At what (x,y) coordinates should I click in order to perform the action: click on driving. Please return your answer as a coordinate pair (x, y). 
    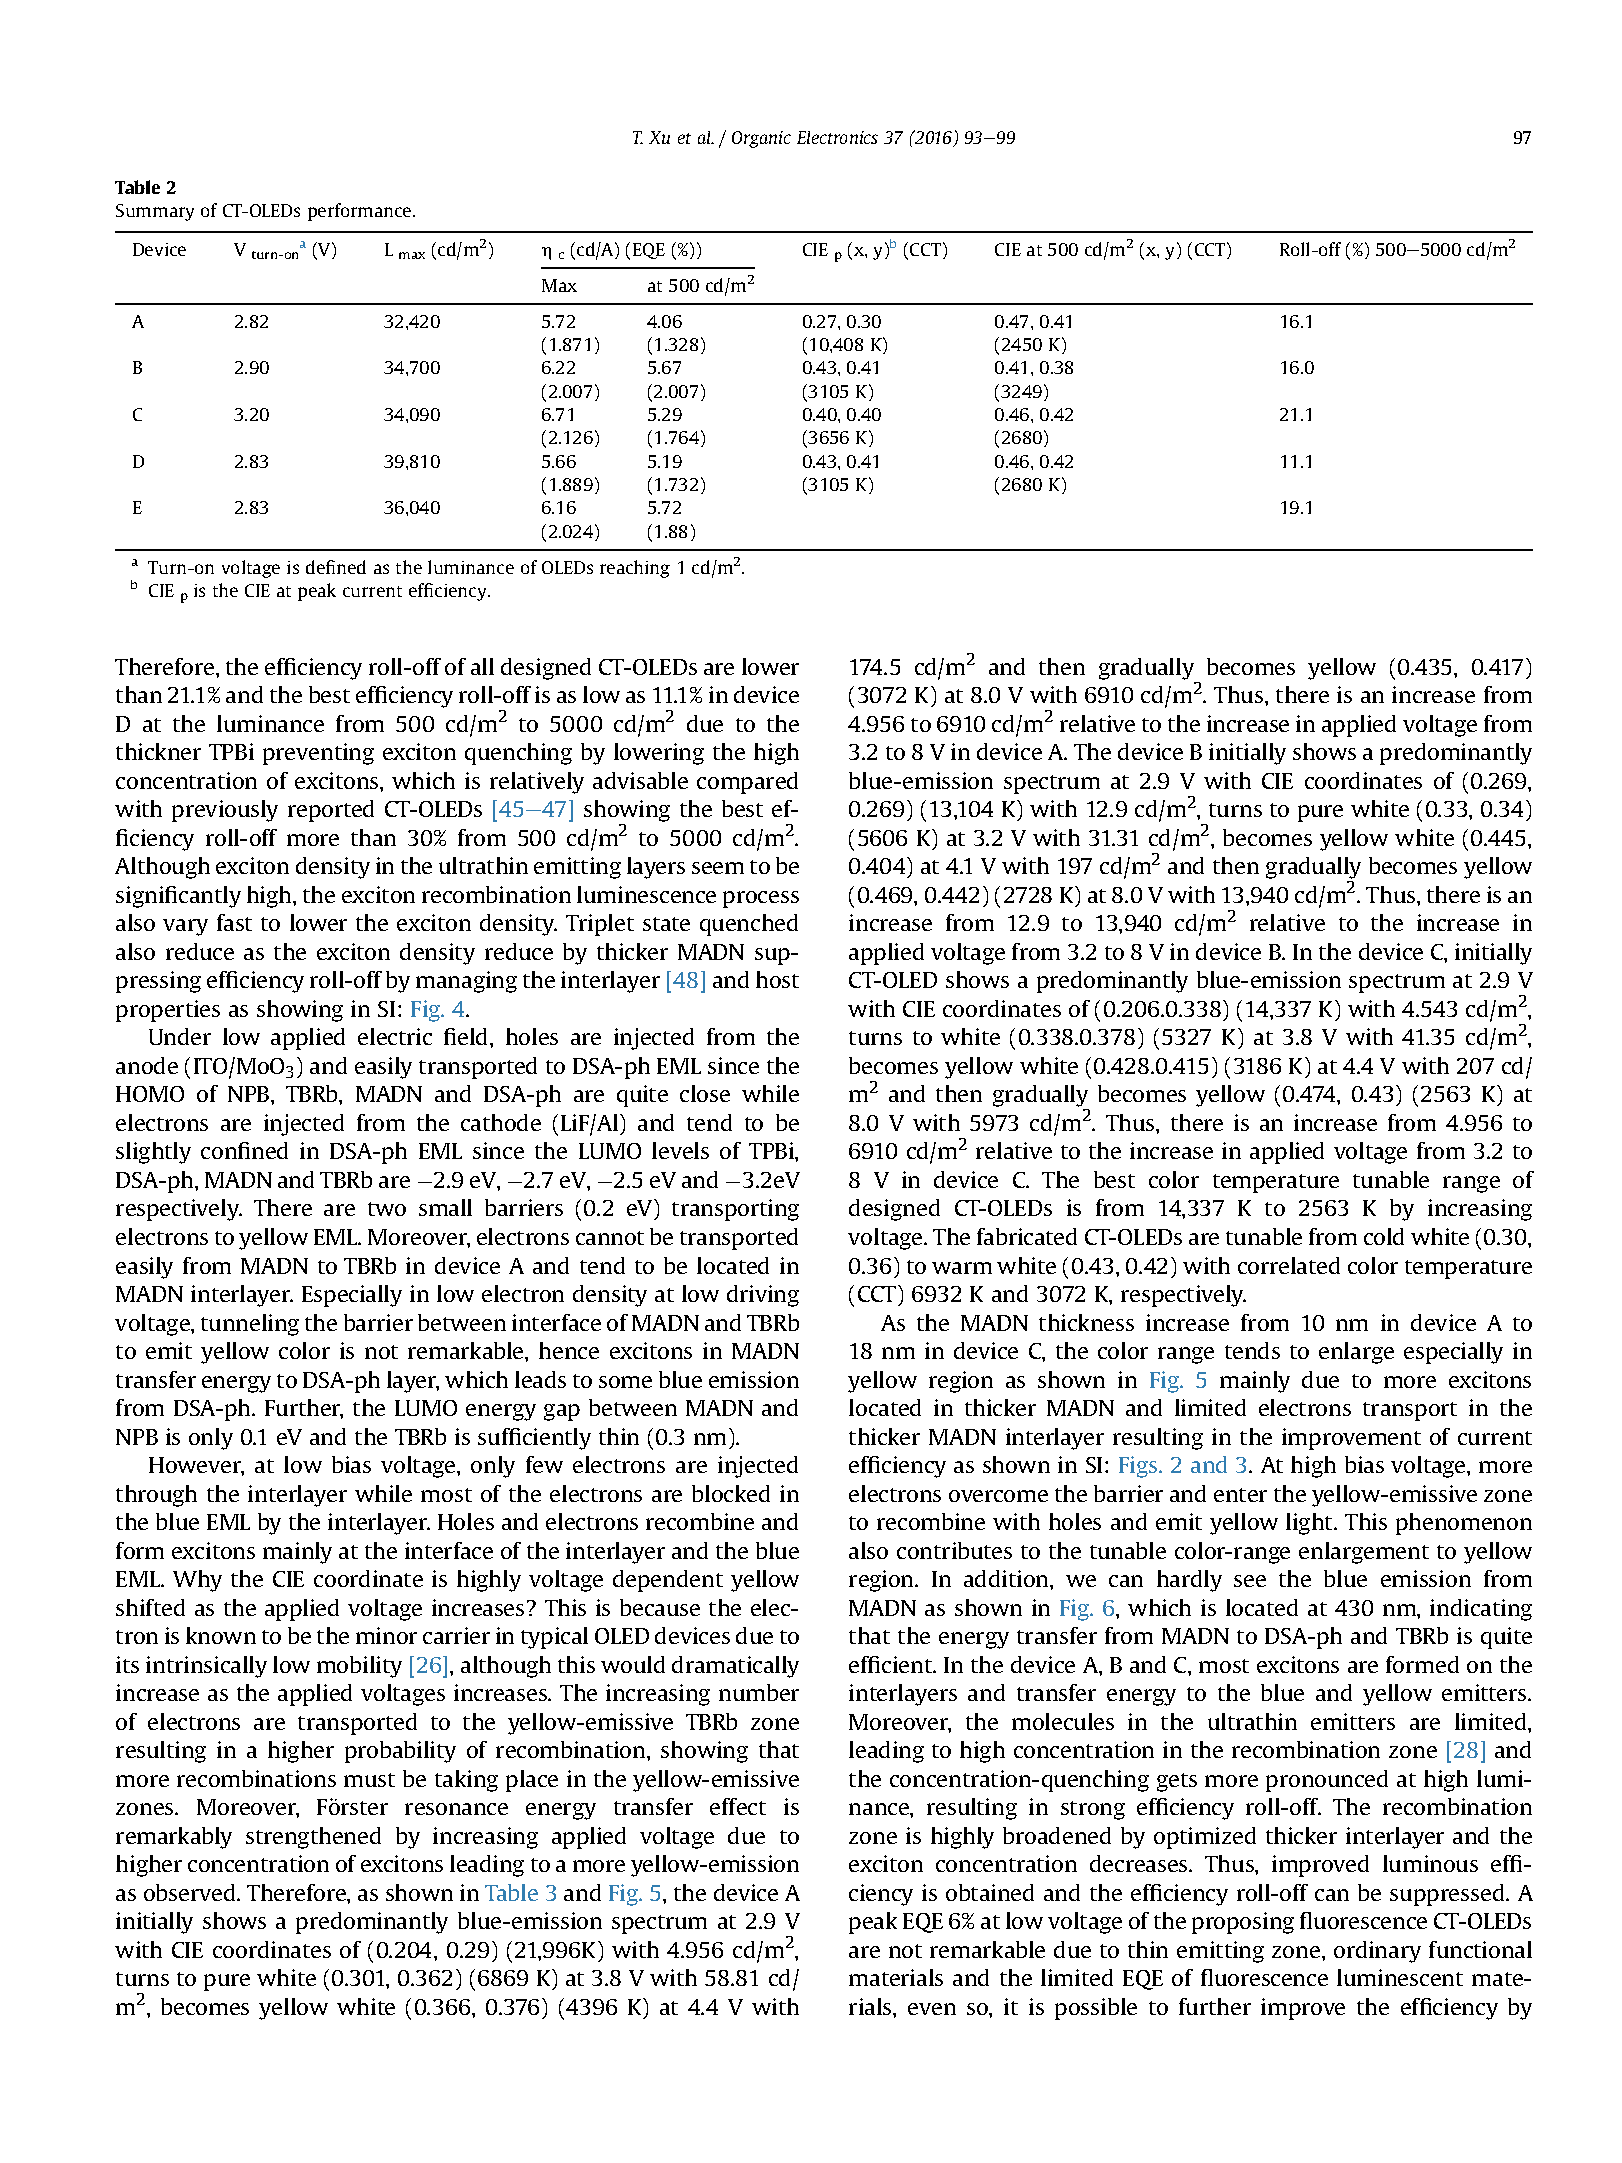
    Looking at the image, I should click on (763, 1296).
